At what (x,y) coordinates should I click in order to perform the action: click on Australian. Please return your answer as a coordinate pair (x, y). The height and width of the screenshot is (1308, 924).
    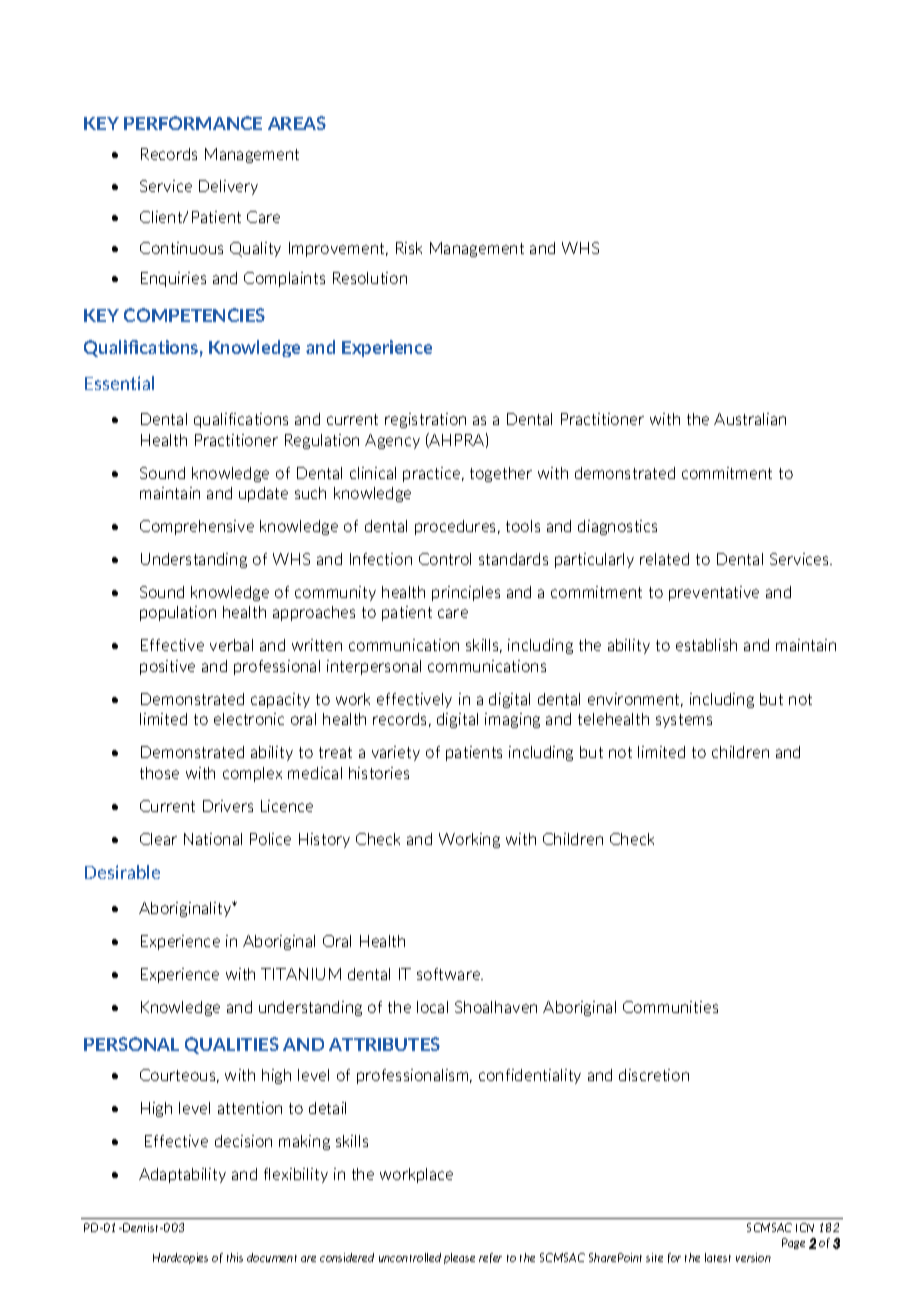
    Looking at the image, I should click on (750, 419).
